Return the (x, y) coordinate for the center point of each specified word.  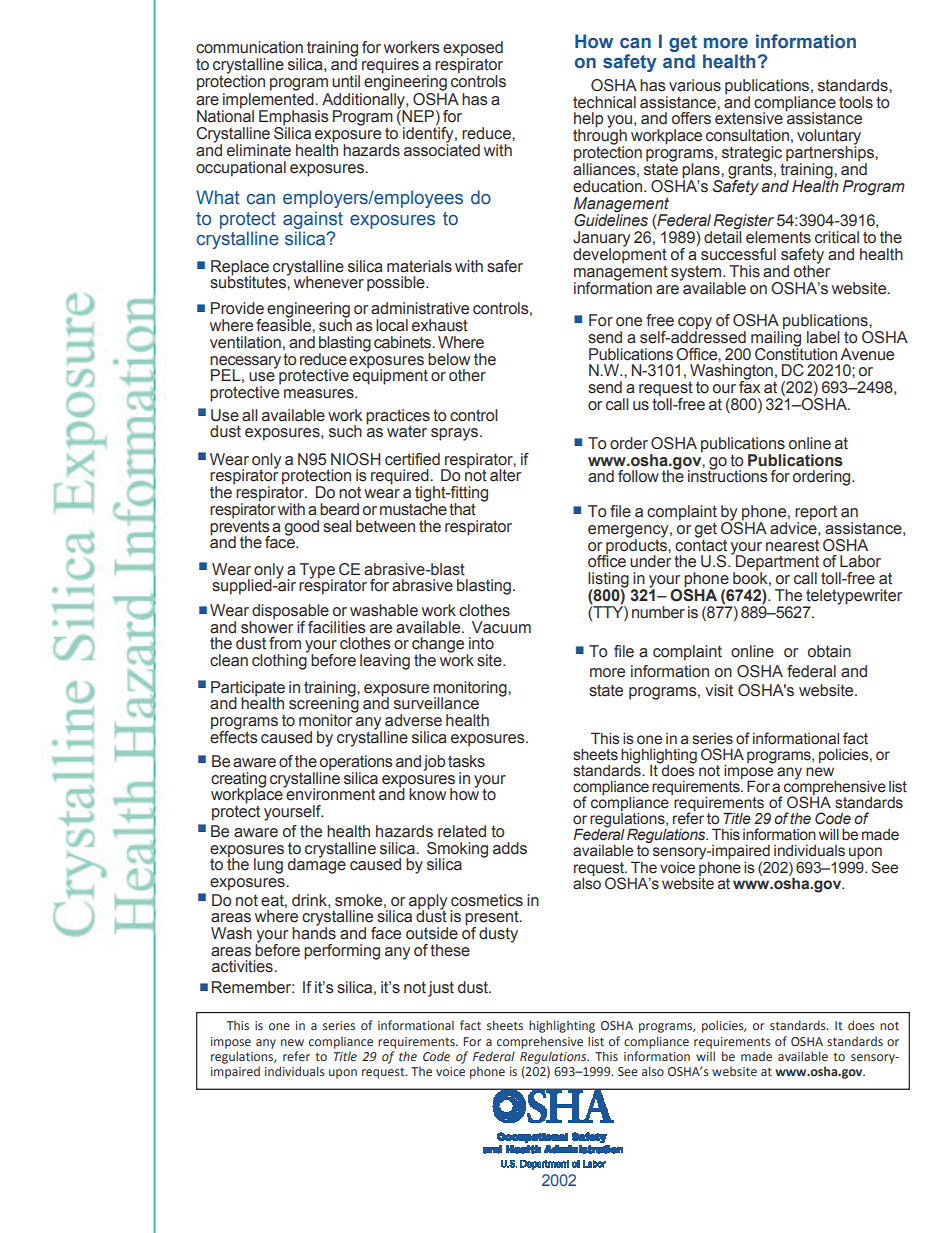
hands (314, 932)
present (493, 919)
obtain (829, 651)
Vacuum (501, 627)
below (449, 359)
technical (604, 102)
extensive (749, 118)
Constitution (796, 353)
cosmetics (487, 900)
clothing (280, 661)
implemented (269, 99)
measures (320, 394)
